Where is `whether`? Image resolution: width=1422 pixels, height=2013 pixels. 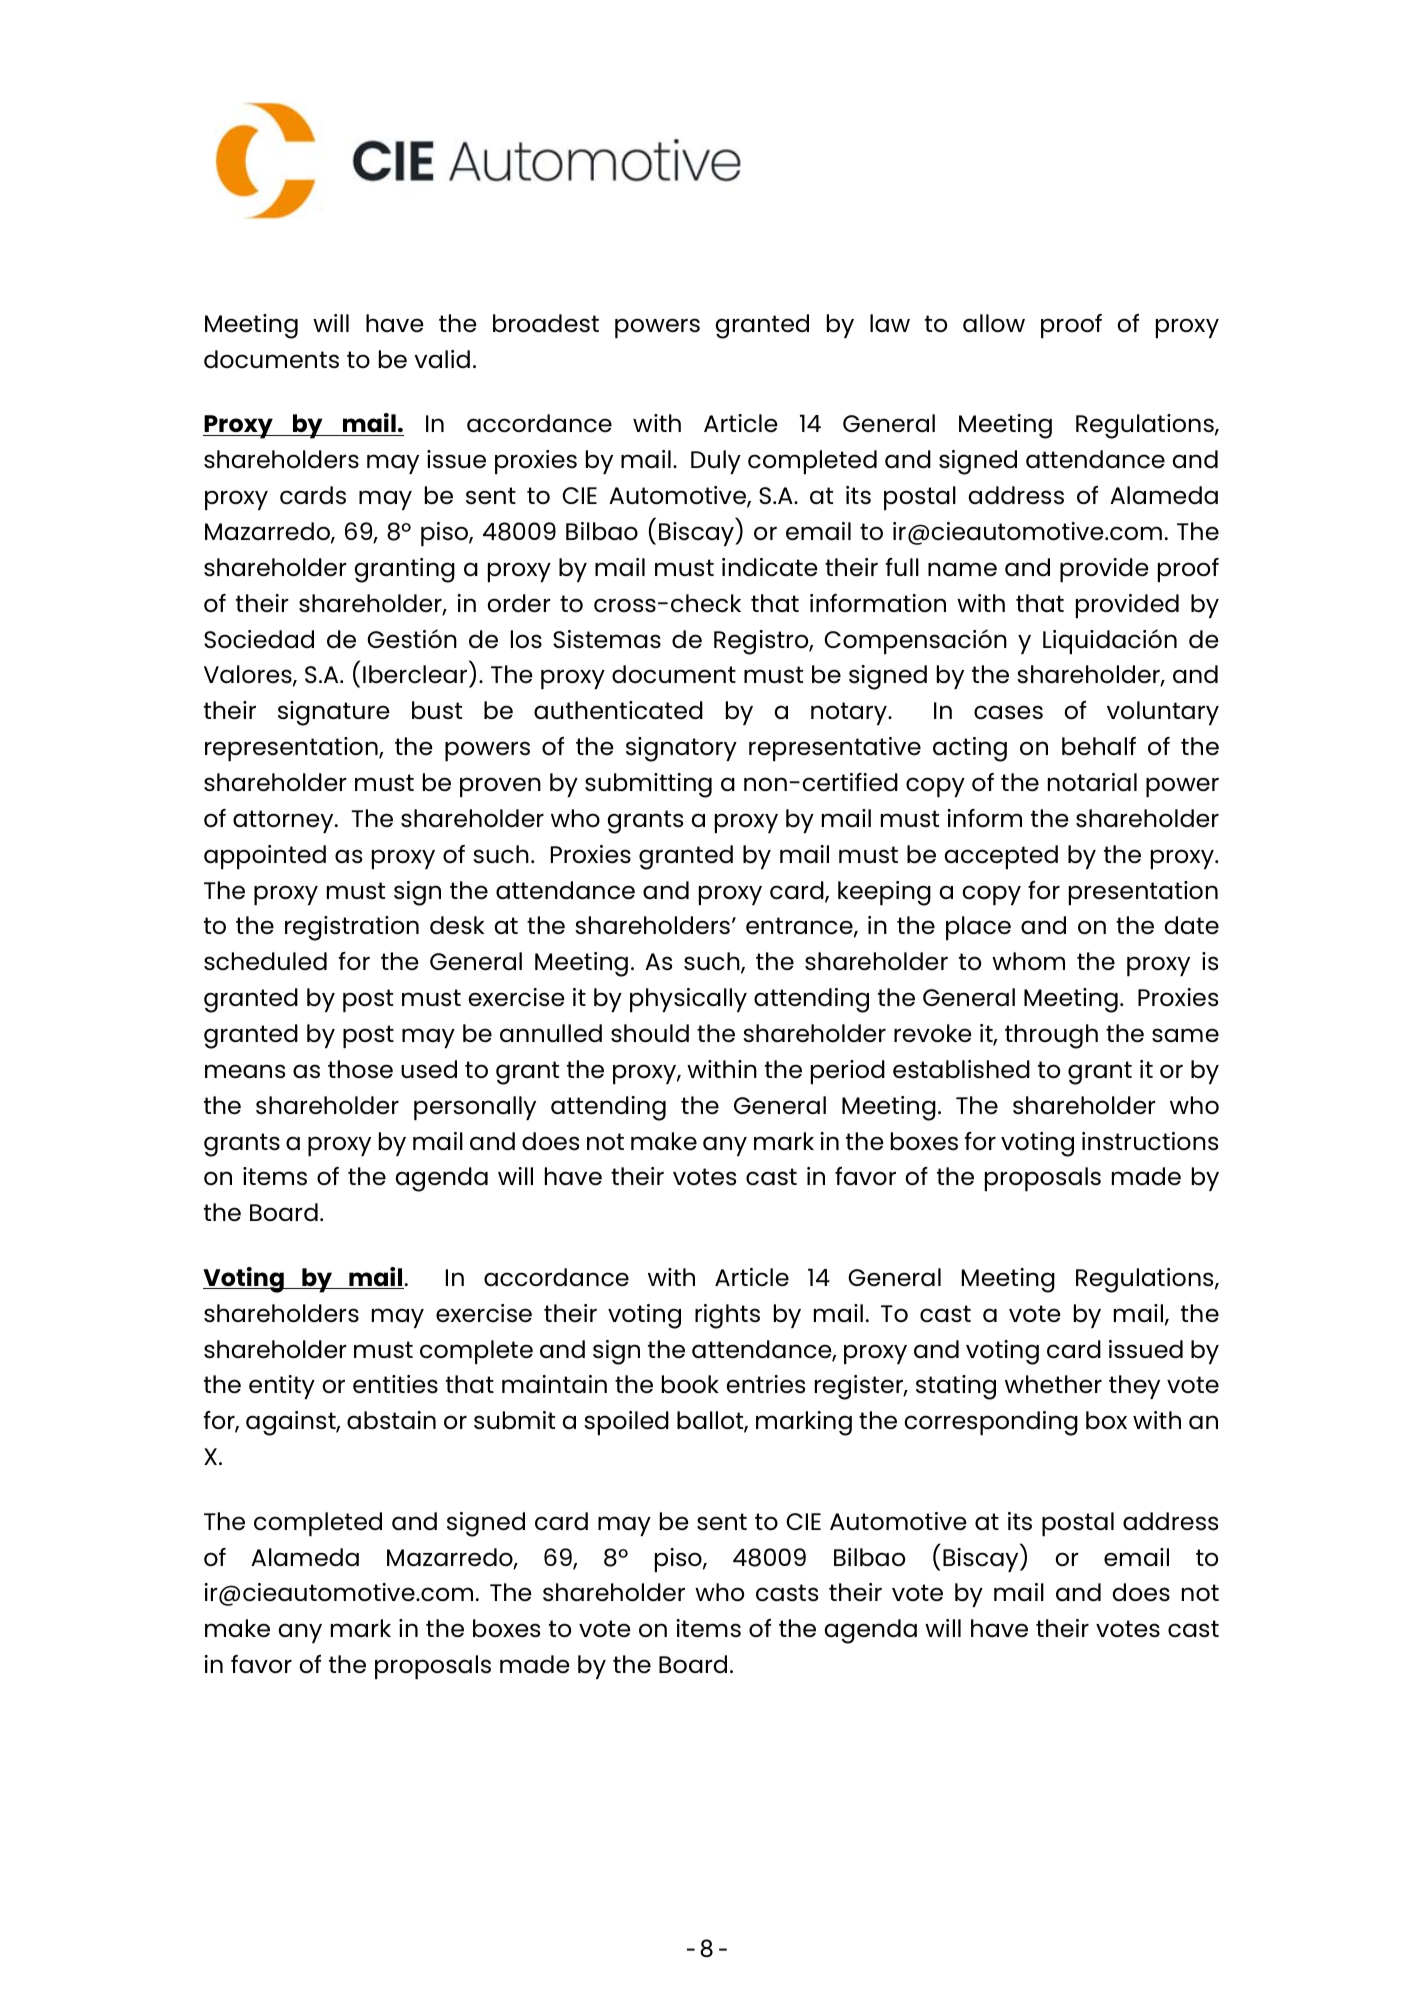
whether is located at coordinates (1053, 1384).
